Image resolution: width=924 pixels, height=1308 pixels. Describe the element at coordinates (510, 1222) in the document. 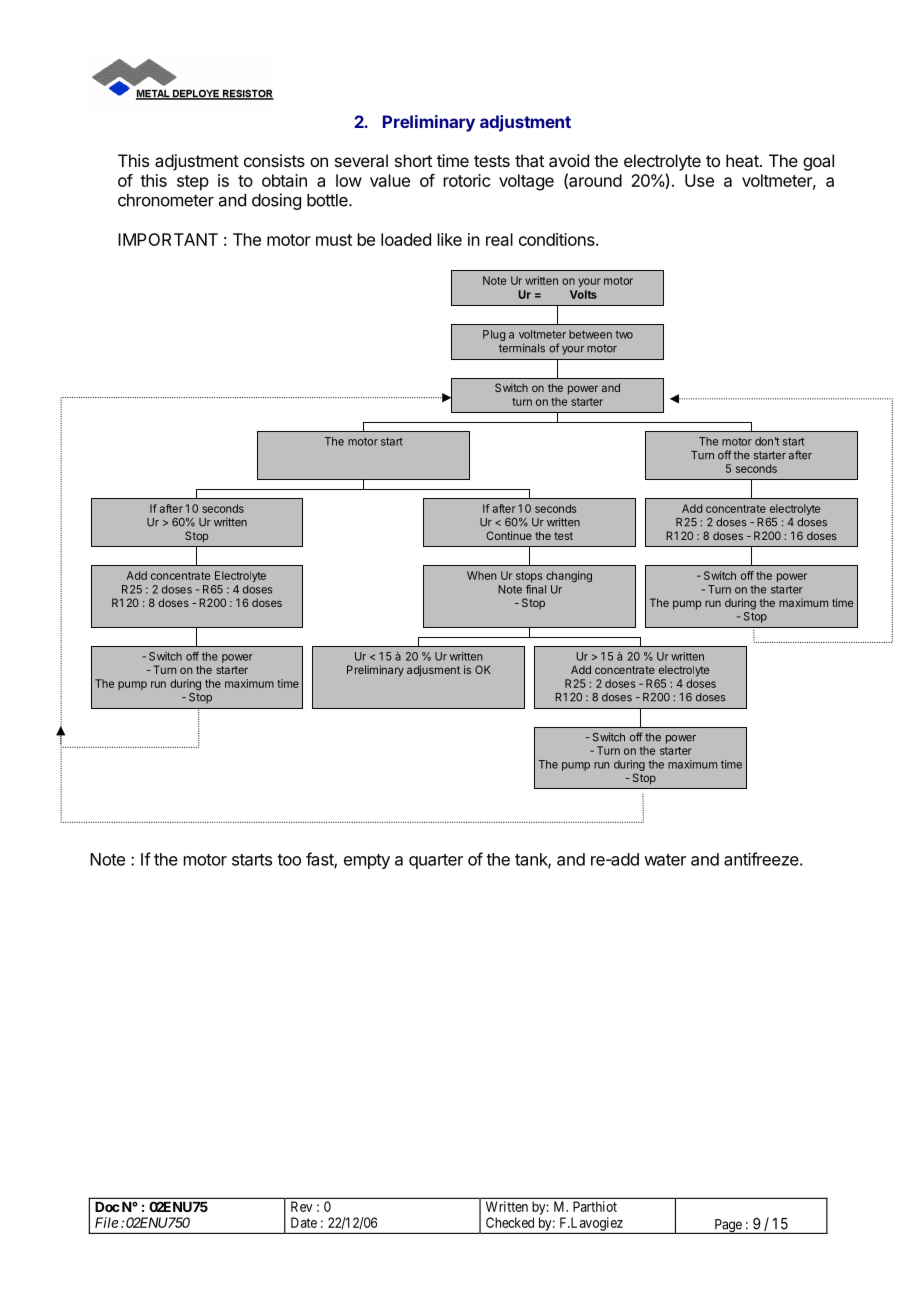

I see `Checked` at that location.
